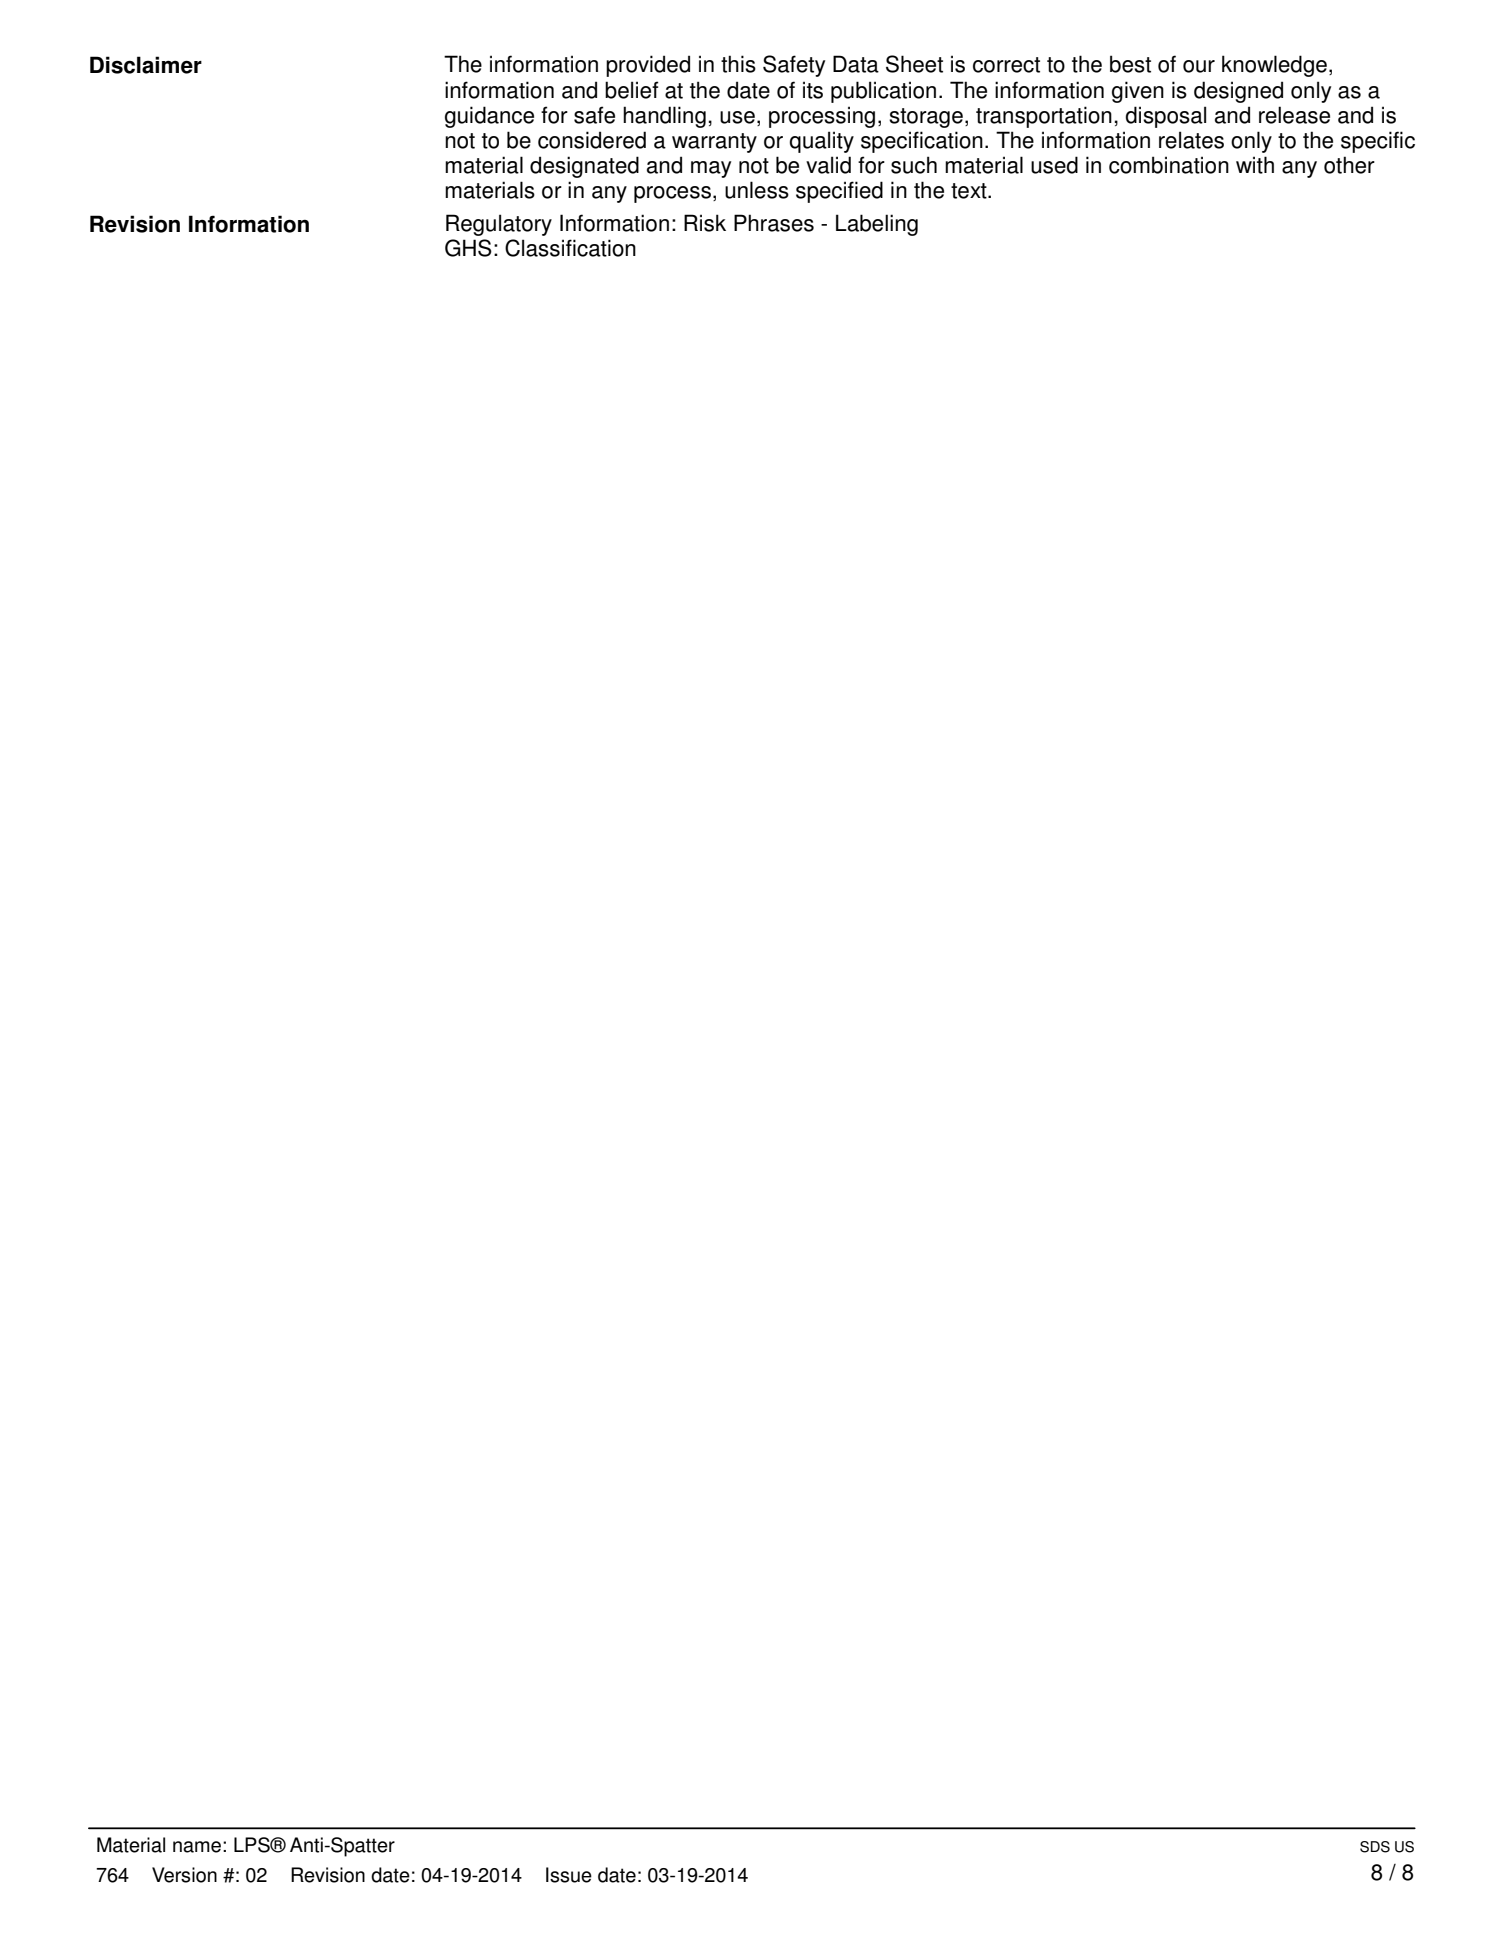 The image size is (1511, 1955). Describe the element at coordinates (184, 1875) in the screenshot. I see `Version` at that location.
